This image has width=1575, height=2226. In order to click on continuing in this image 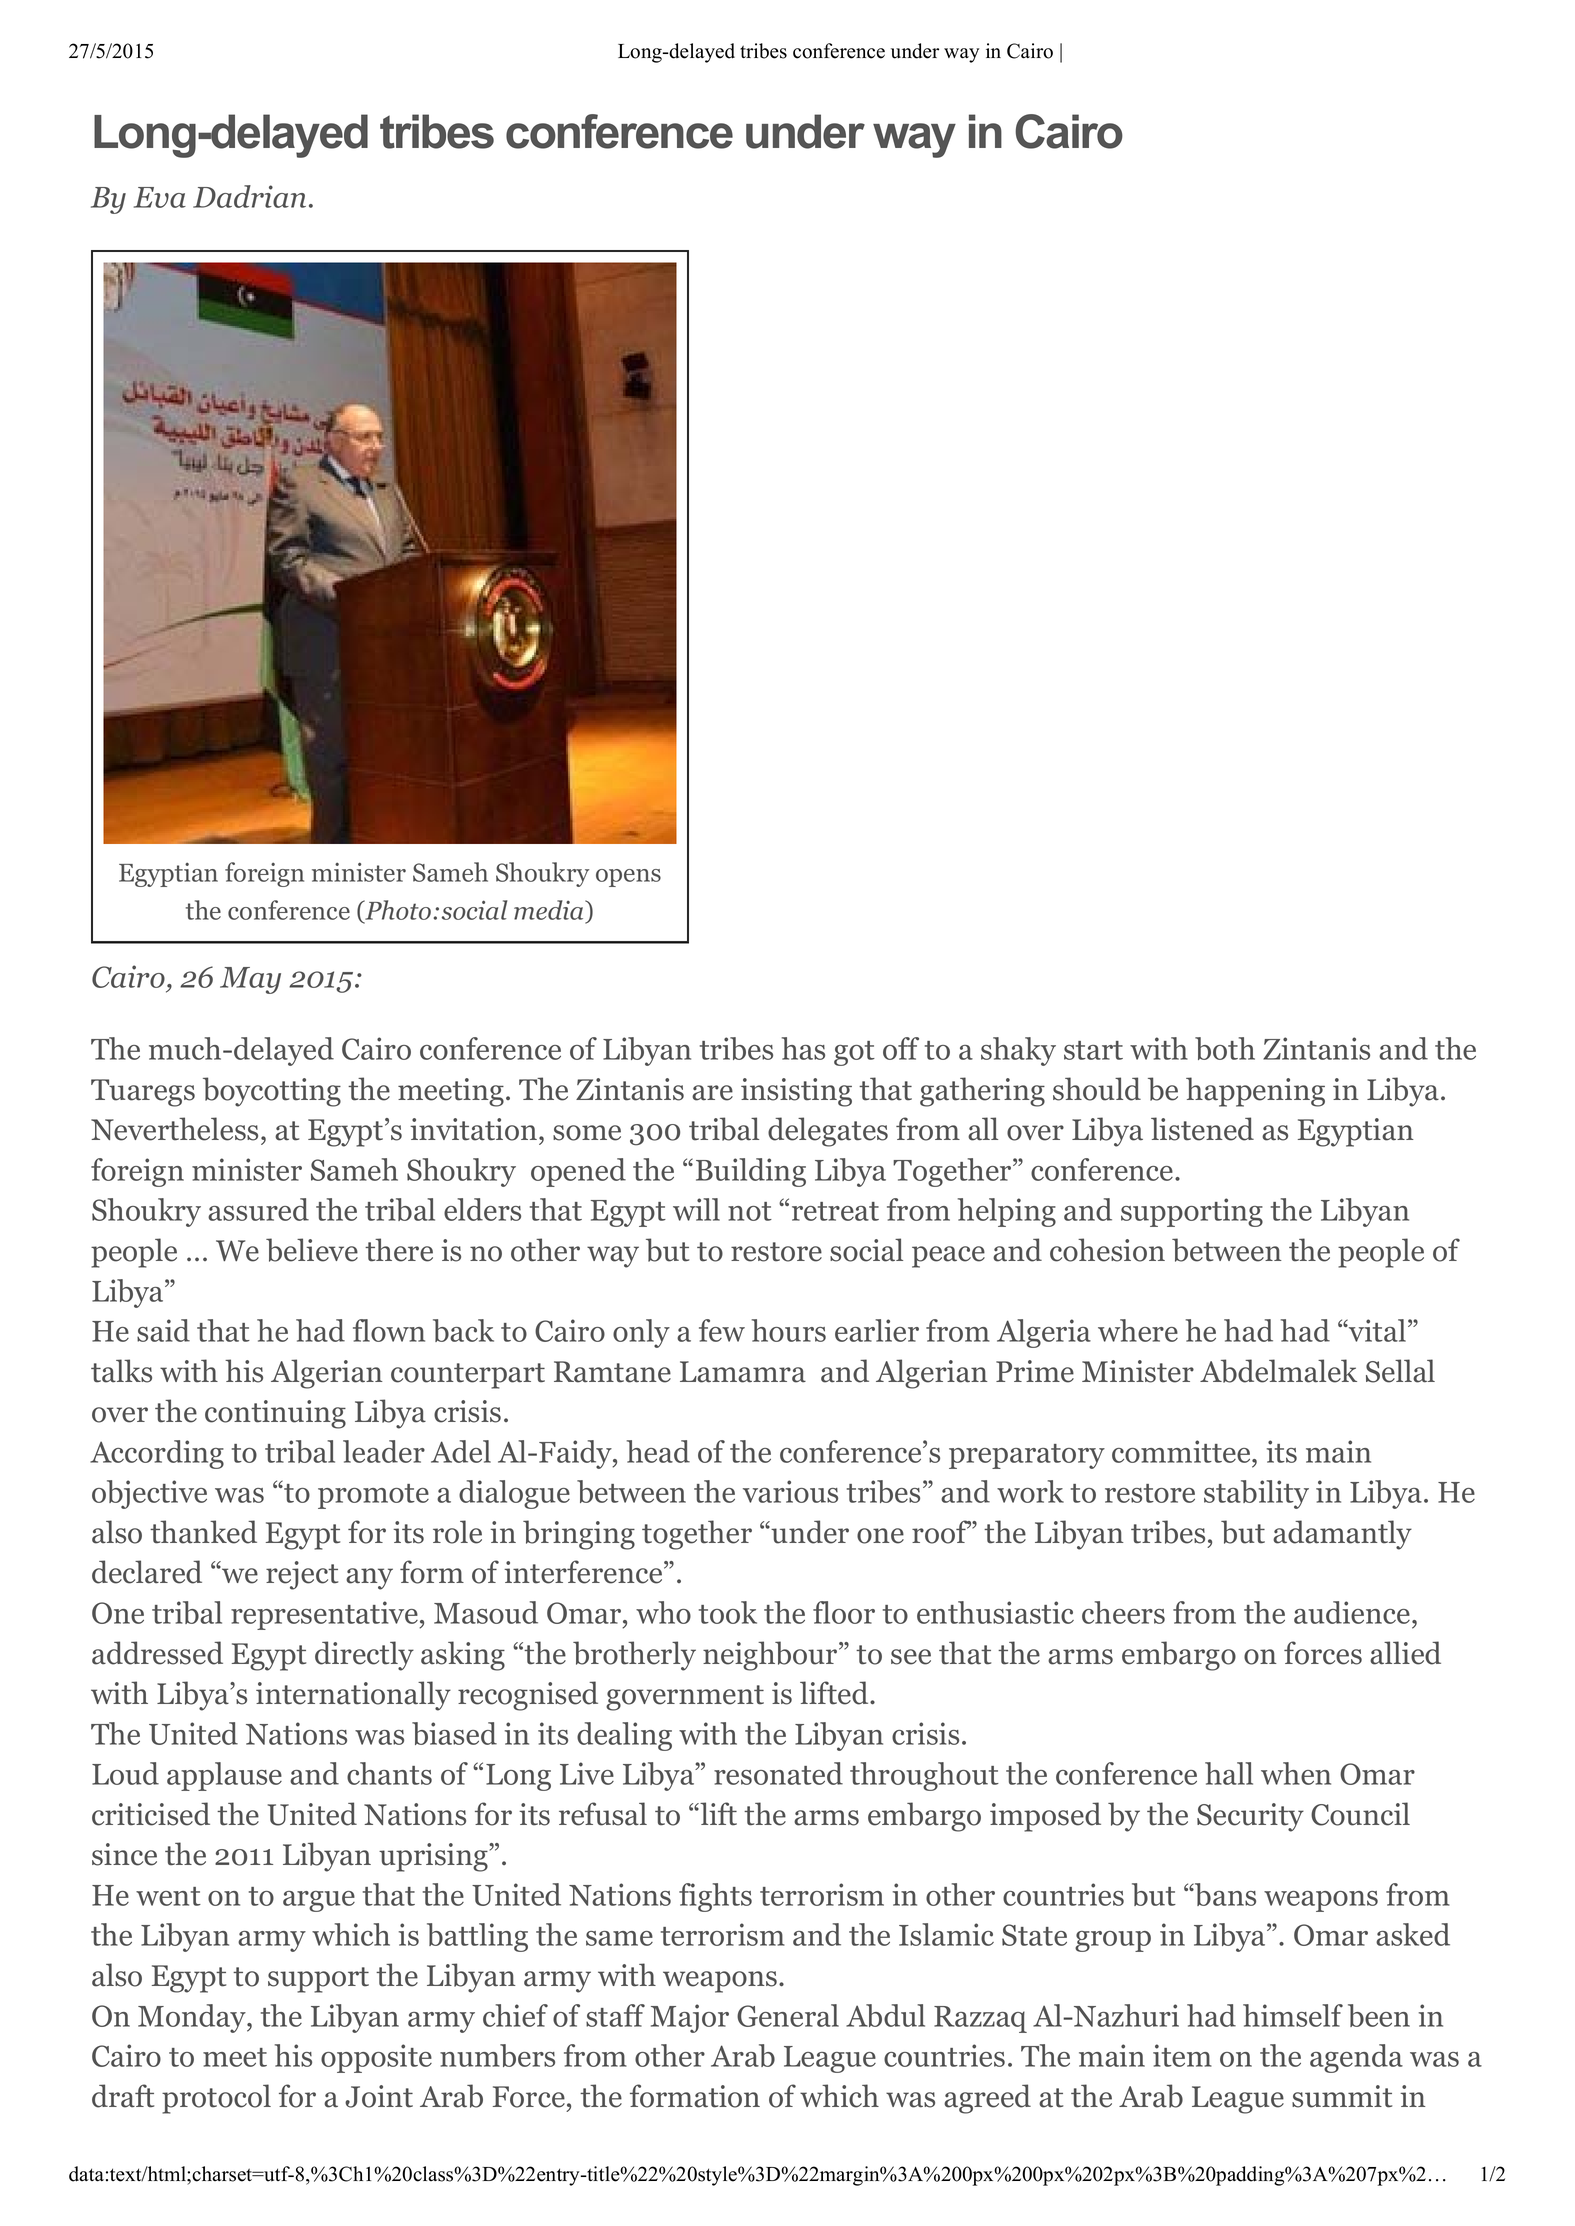, I will do `click(275, 1414)`.
